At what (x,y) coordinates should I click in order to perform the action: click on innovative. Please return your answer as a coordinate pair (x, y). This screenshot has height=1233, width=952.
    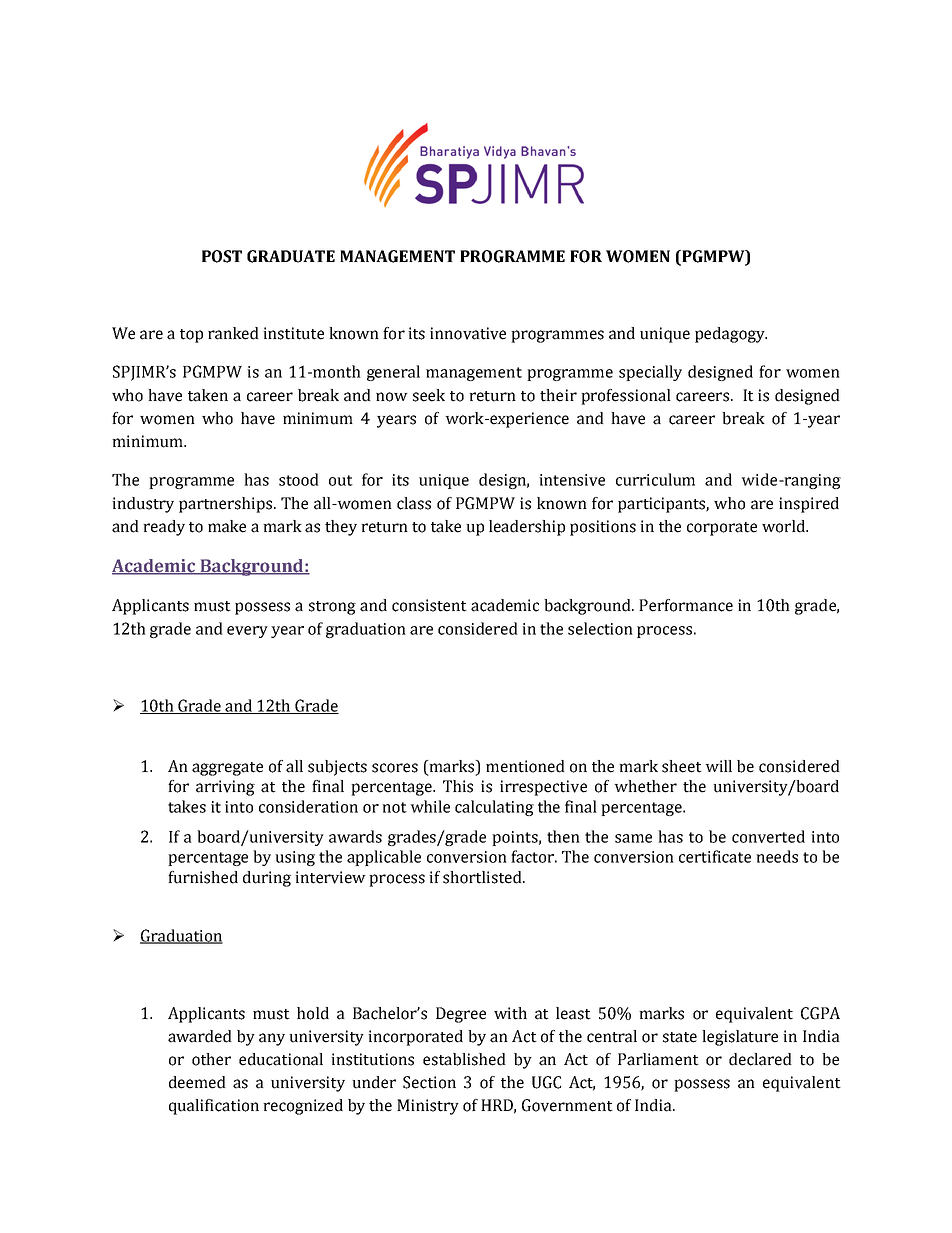
    Looking at the image, I should click on (468, 333).
